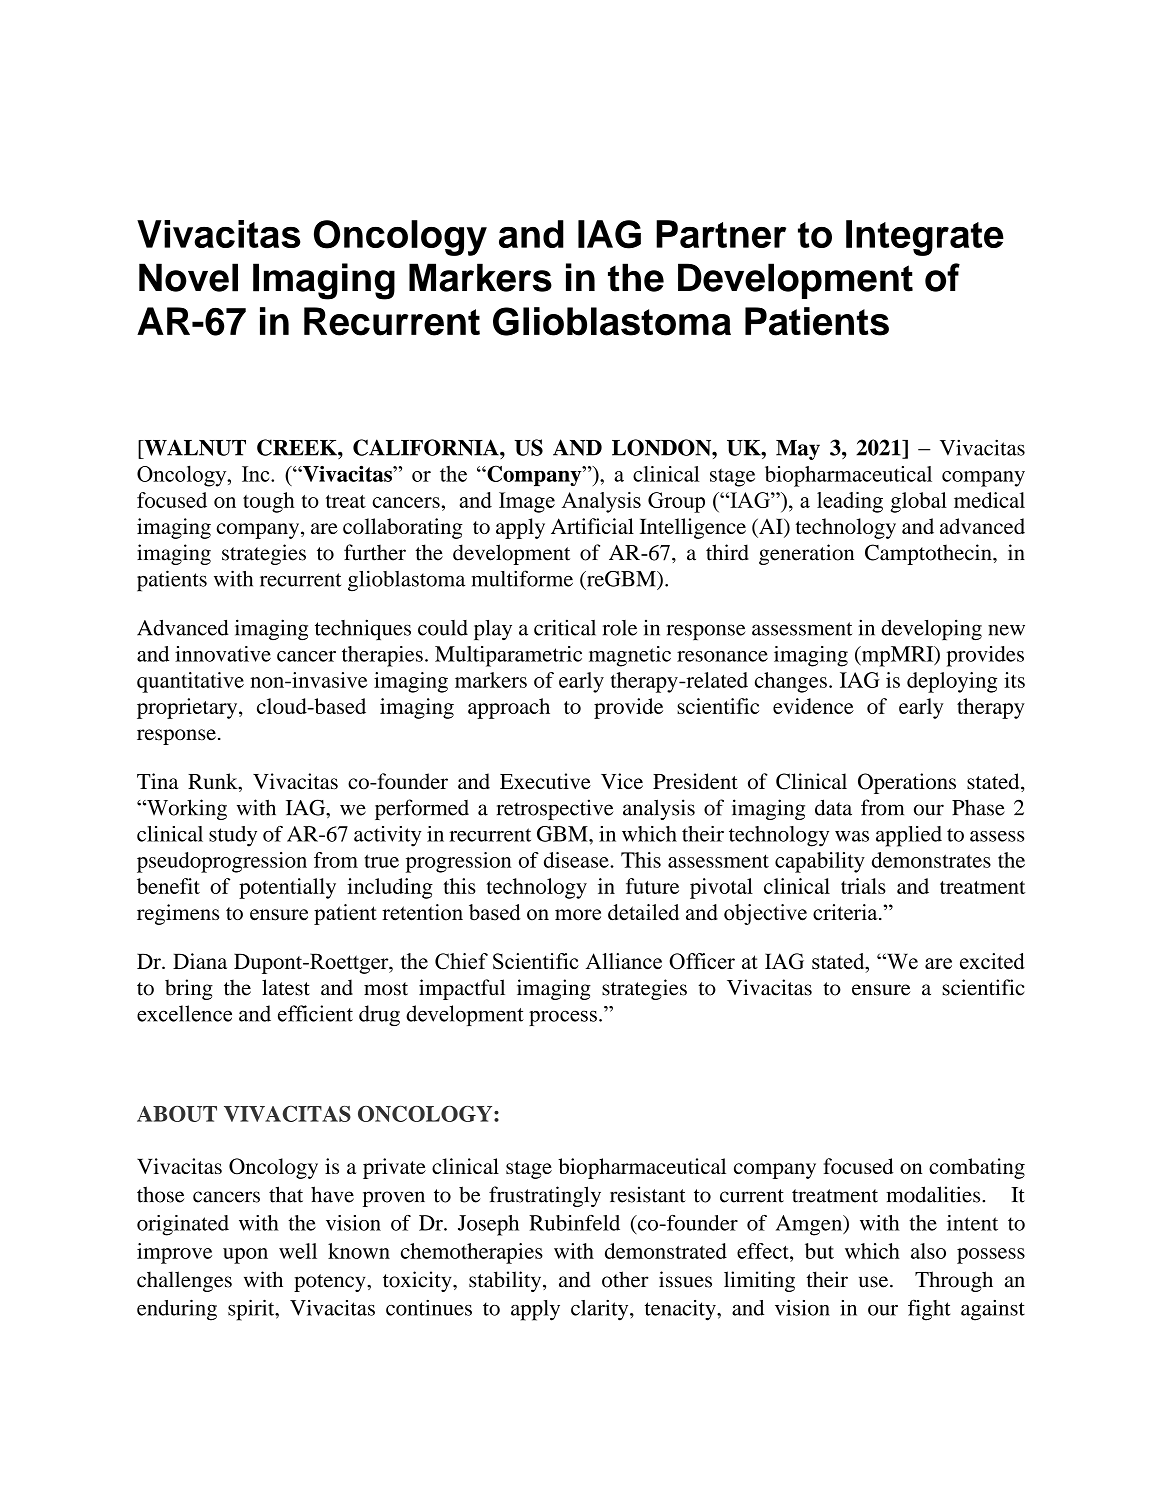 This screenshot has height=1503, width=1162. I want to click on Operations, so click(907, 783).
